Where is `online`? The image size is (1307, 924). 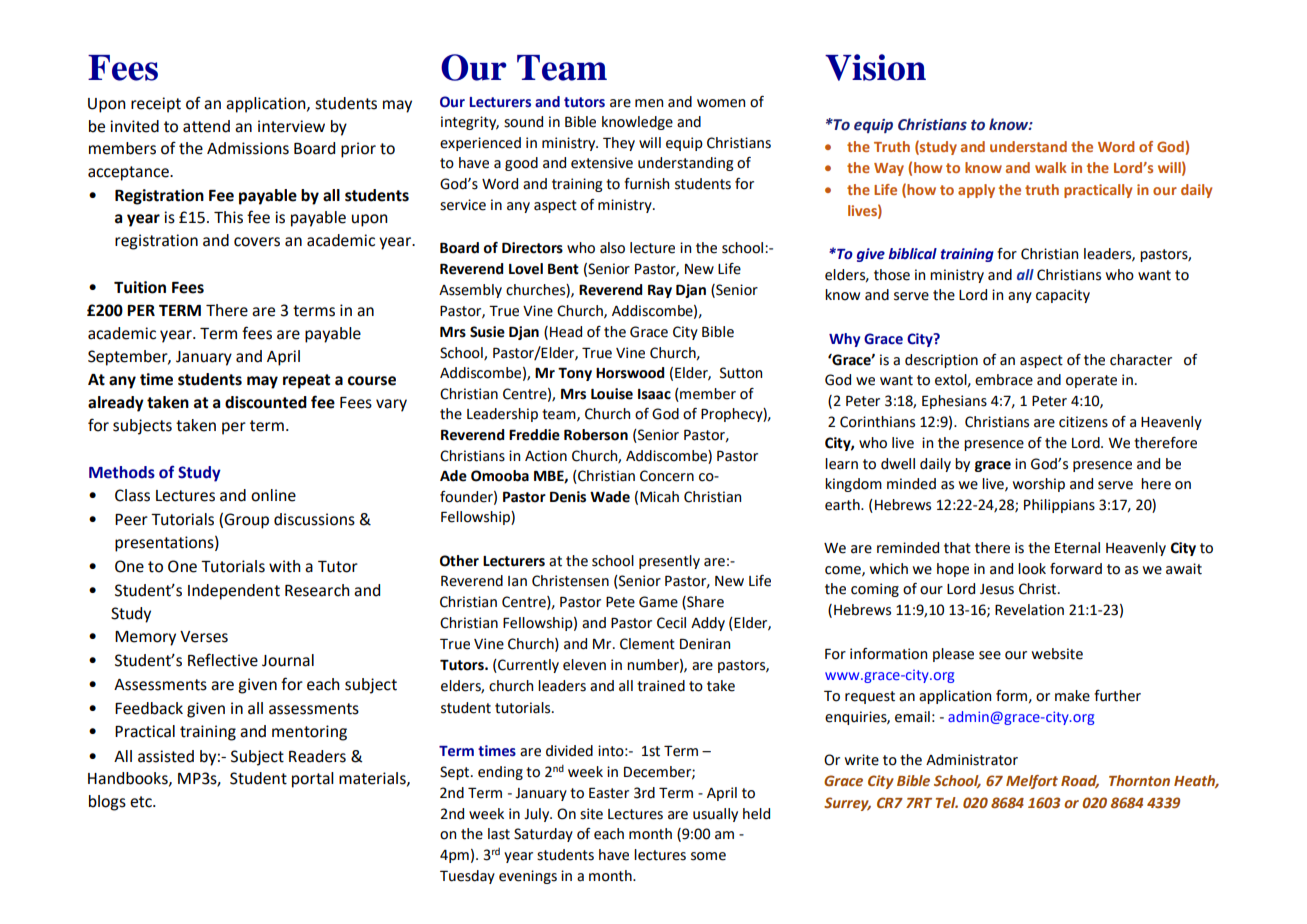
online is located at coordinates (273, 495).
